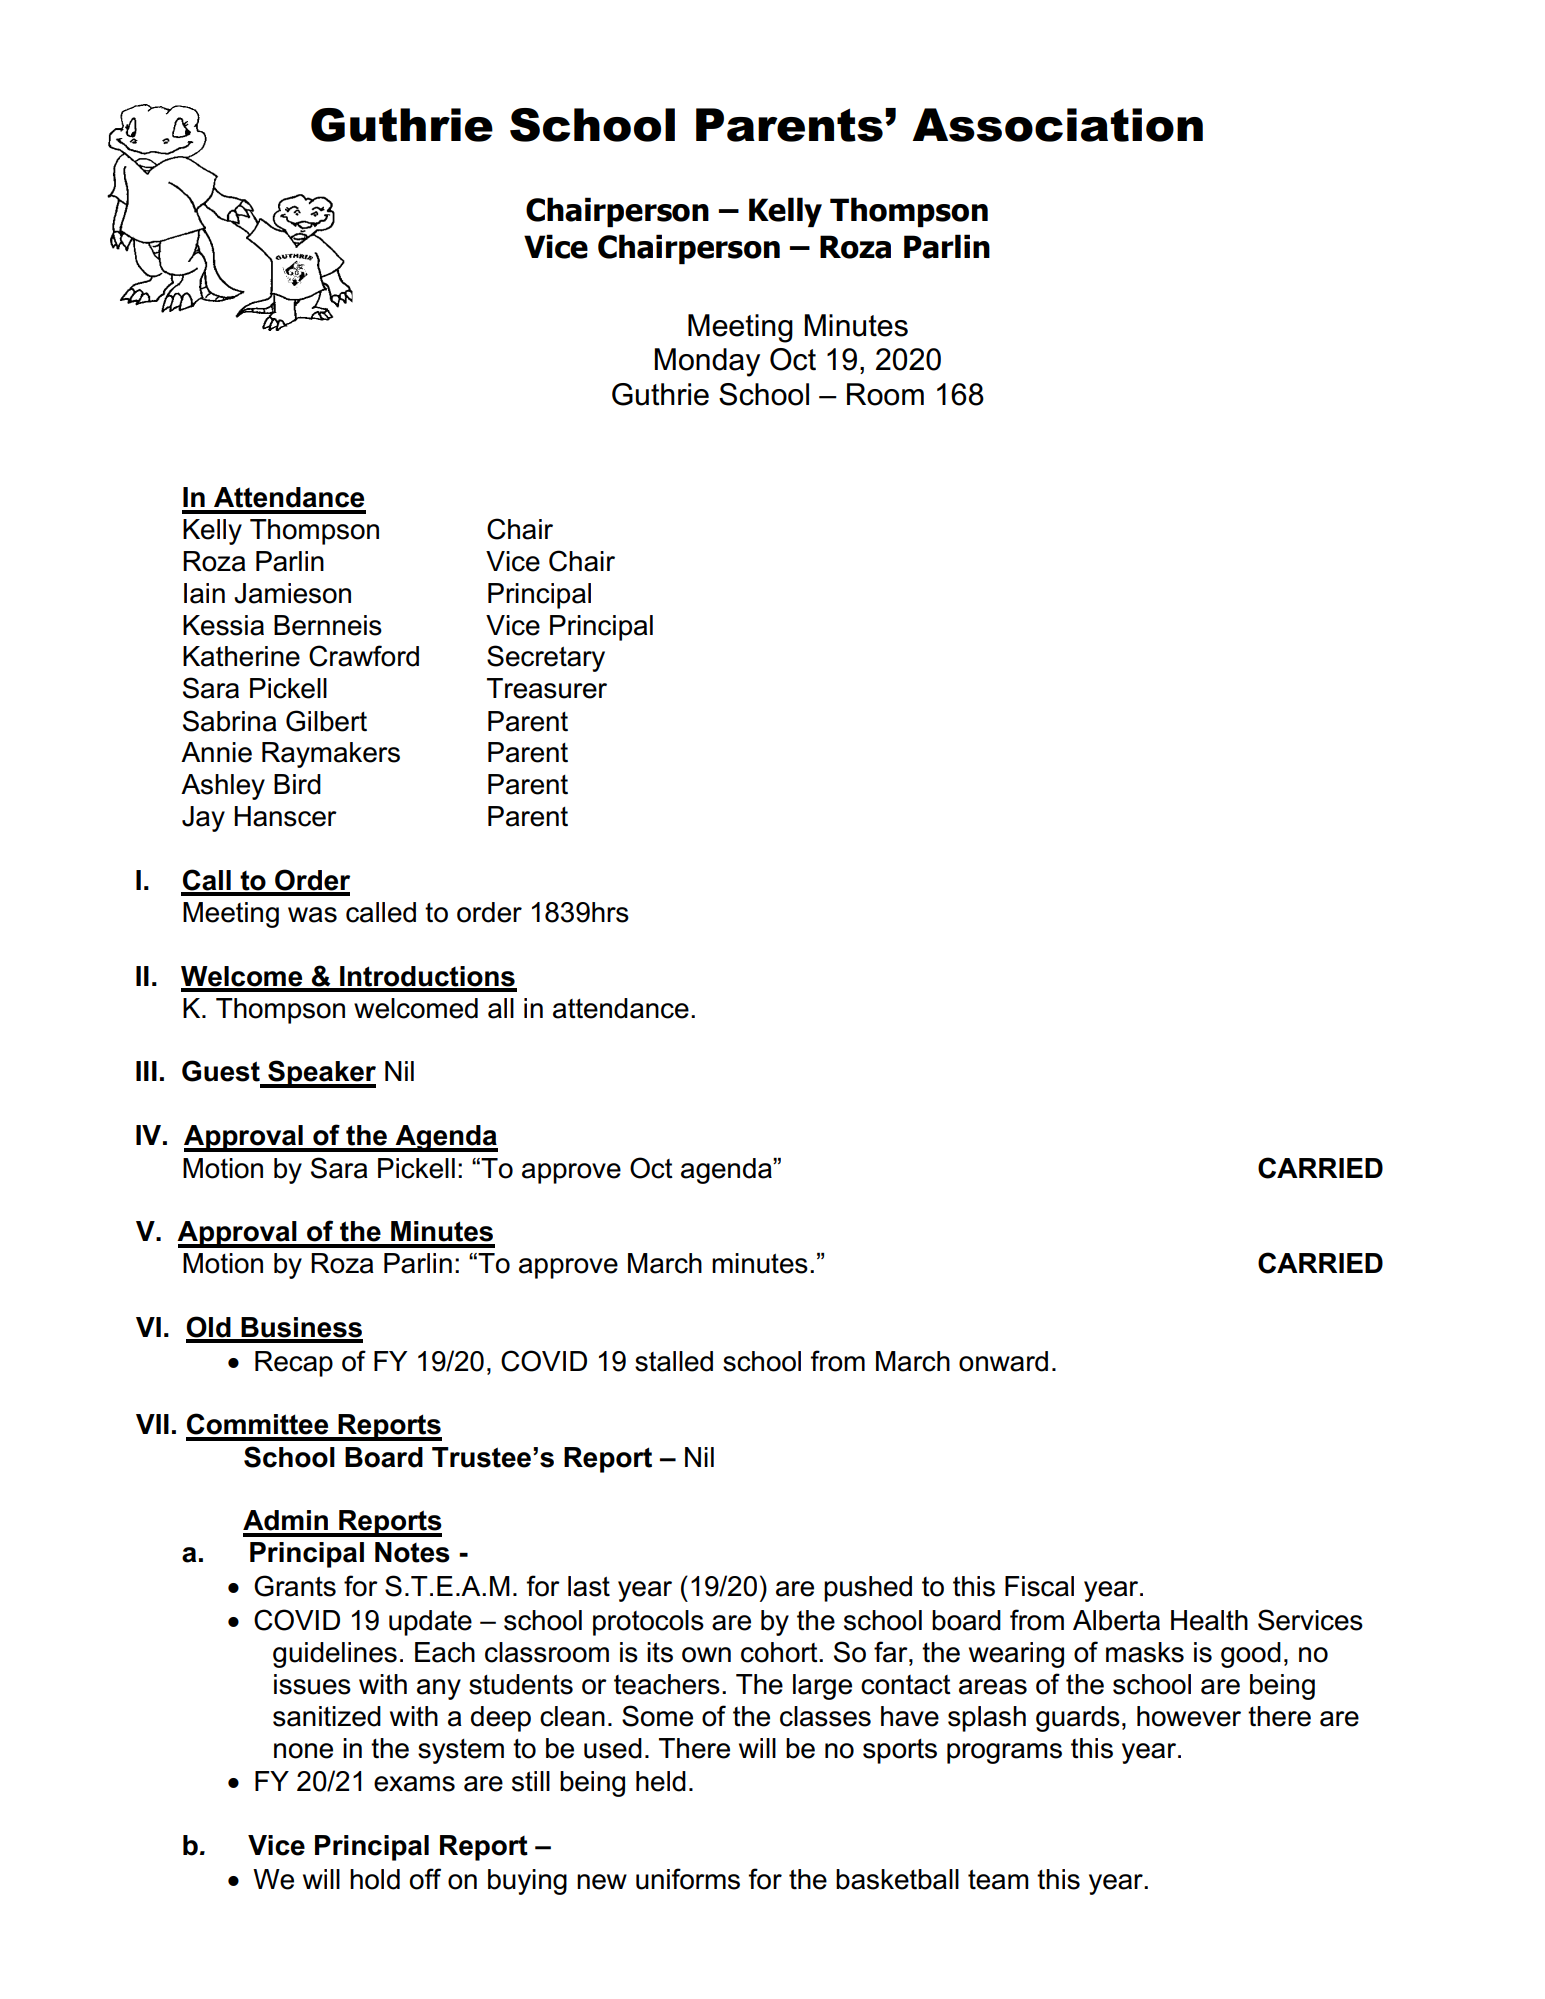  Describe the element at coordinates (294, 1364) in the image. I see `Recap` at that location.
